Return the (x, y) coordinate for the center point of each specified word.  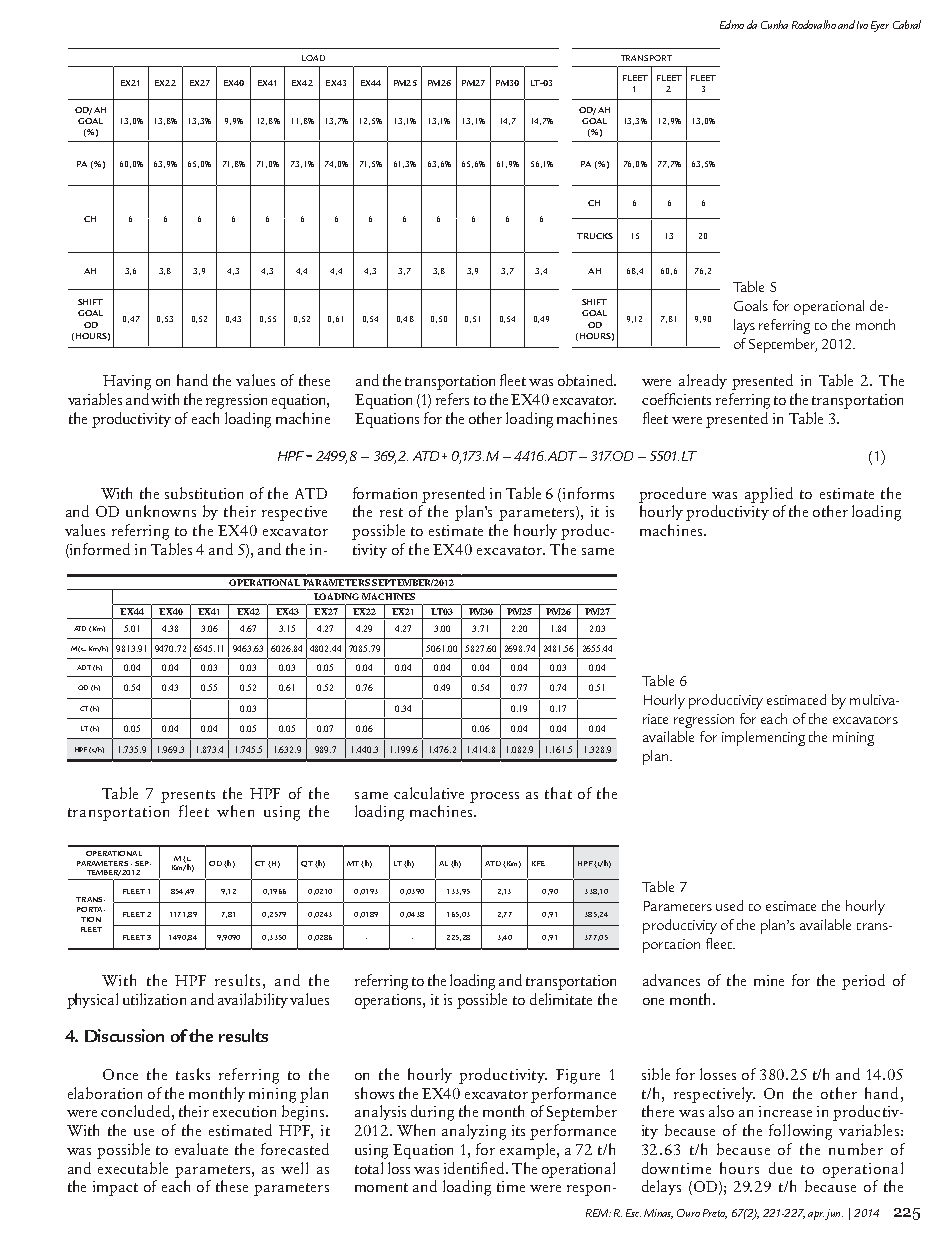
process (494, 797)
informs (588, 493)
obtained (587, 380)
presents (188, 796)
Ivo (862, 25)
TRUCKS (595, 236)
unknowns (161, 511)
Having (127, 382)
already (703, 381)
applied (769, 495)
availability (253, 1000)
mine (769, 980)
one (653, 1001)
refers (452, 399)
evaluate (201, 1149)
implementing (763, 738)
